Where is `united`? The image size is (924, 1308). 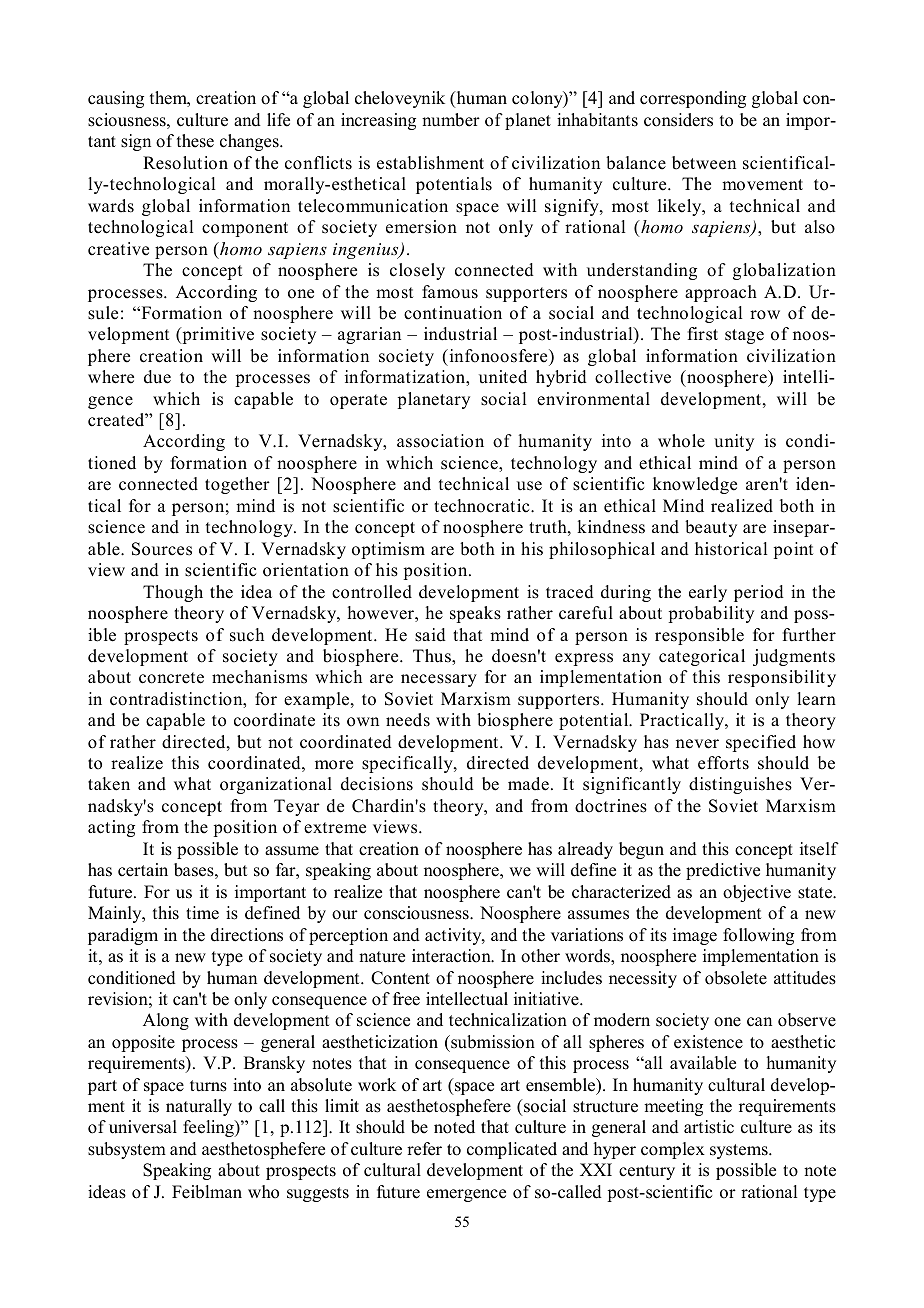 united is located at coordinates (503, 377).
